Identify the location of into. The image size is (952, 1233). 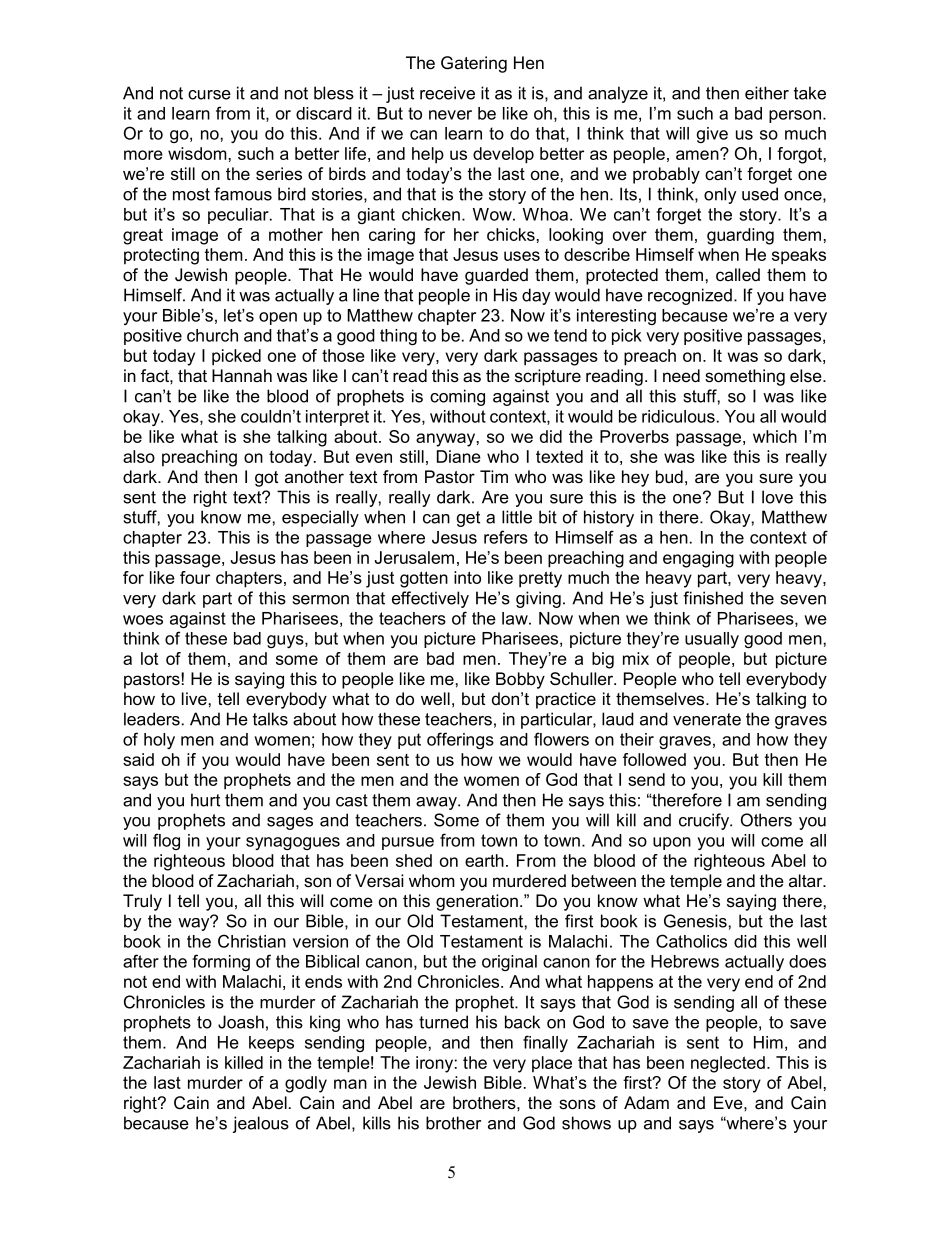
(467, 577).
